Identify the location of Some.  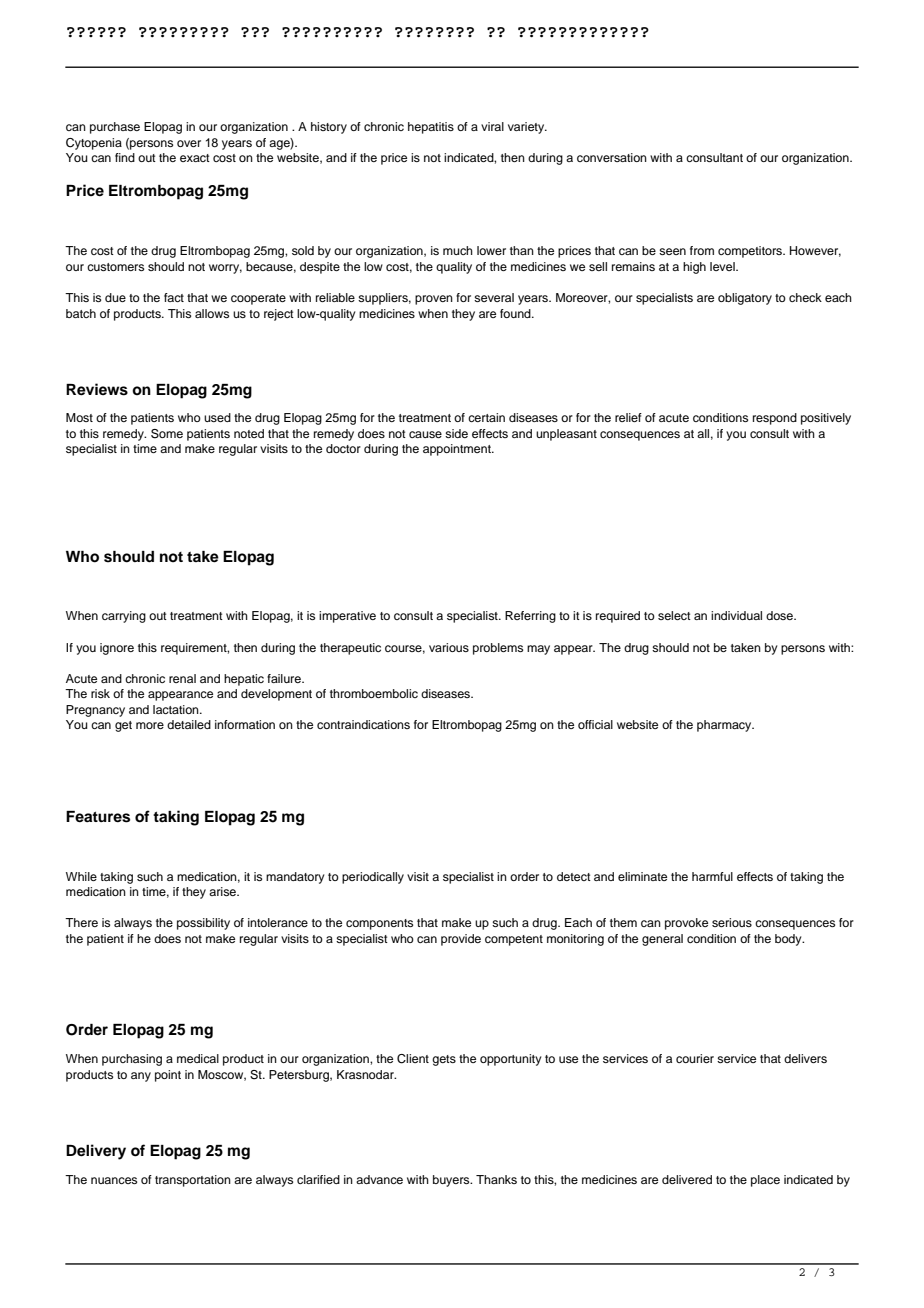
(167, 434).
